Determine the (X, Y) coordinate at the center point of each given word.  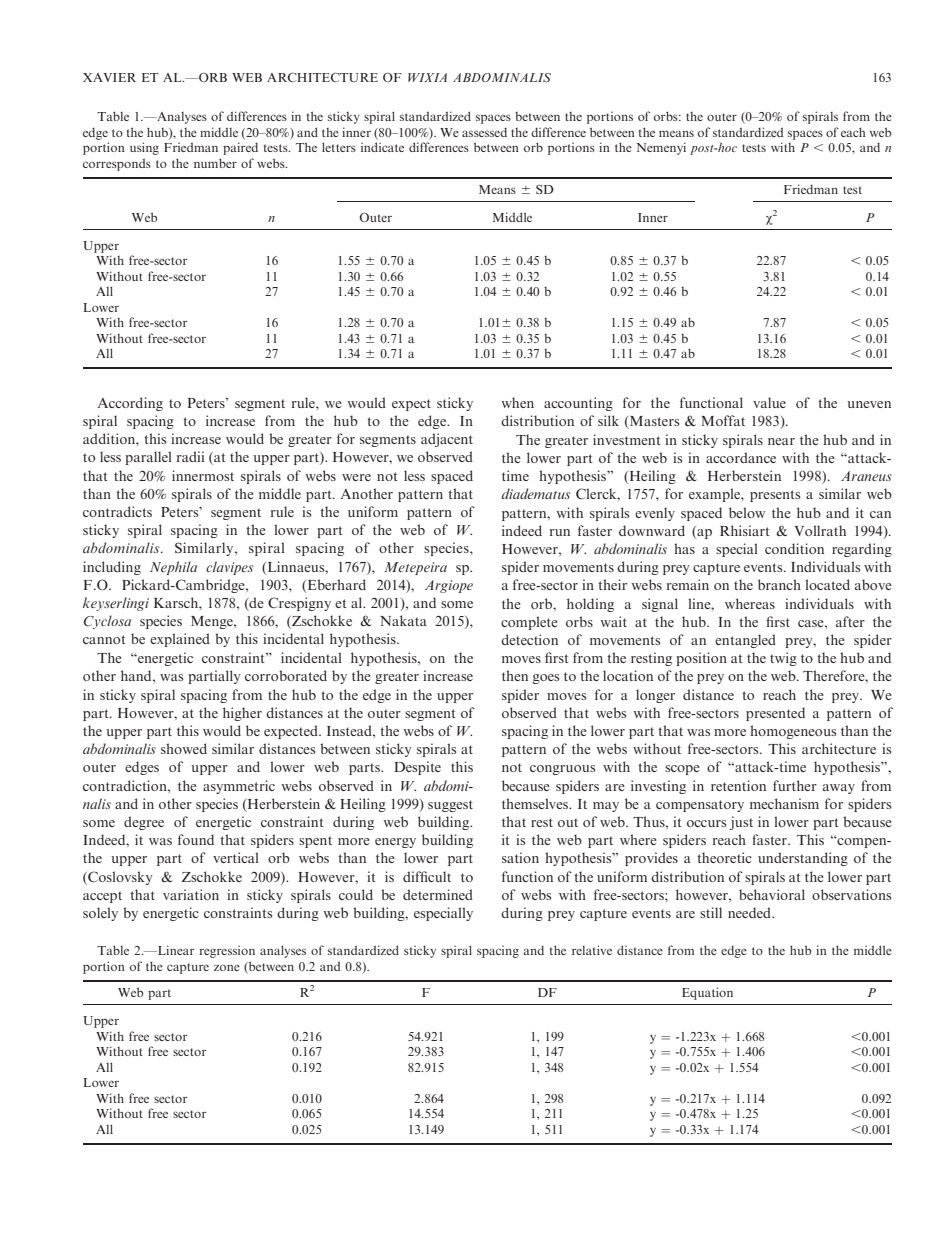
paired (240, 148)
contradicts (117, 511)
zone (227, 968)
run (560, 532)
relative (592, 950)
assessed (484, 132)
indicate (382, 147)
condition (794, 548)
